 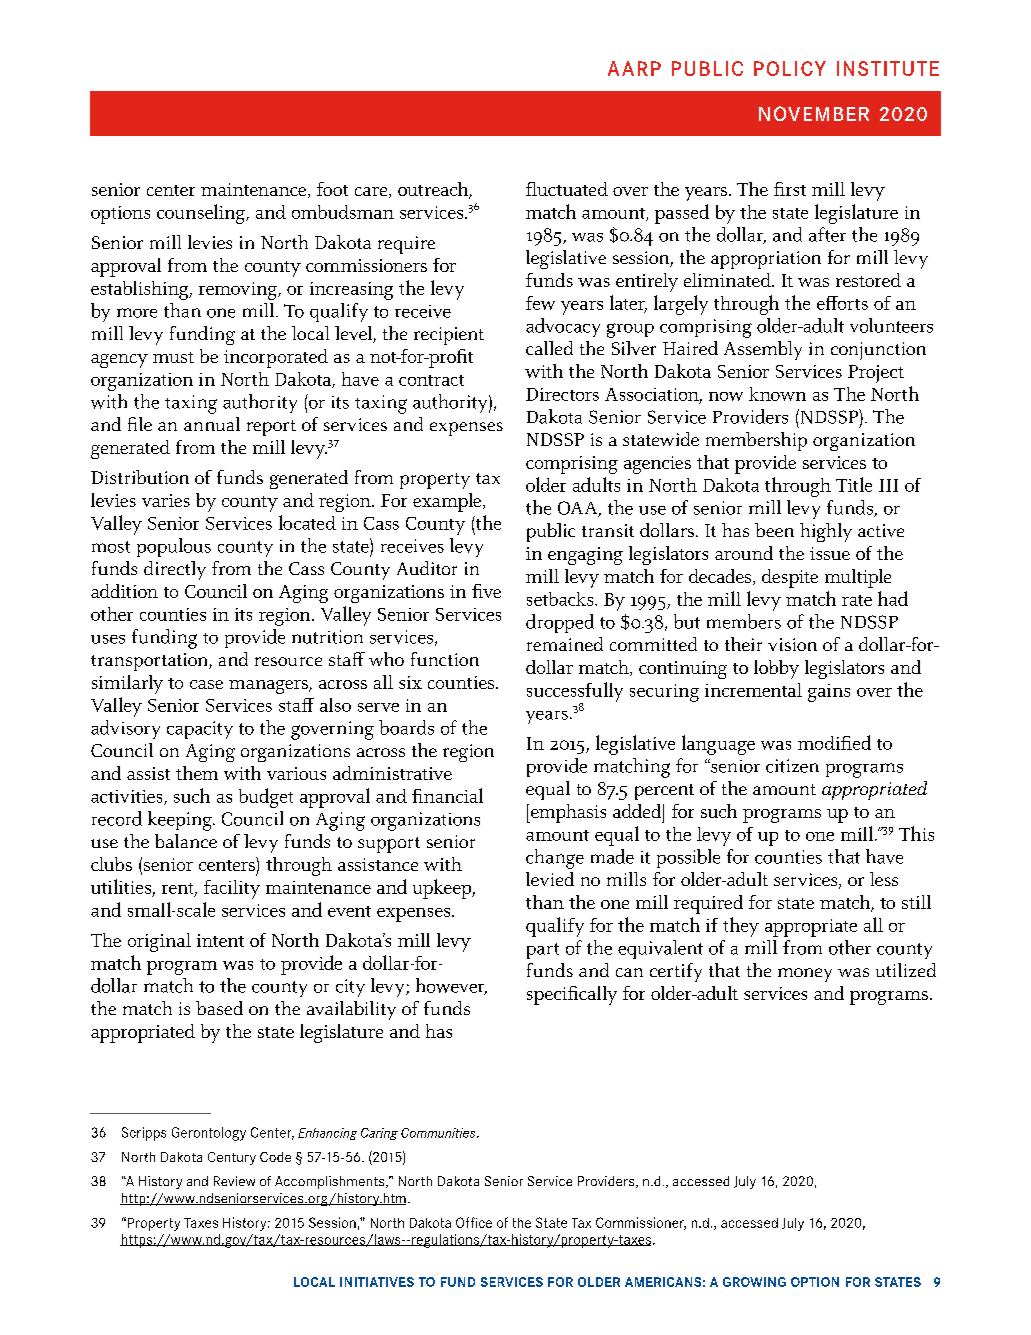 I want to click on gains, so click(x=829, y=693).
